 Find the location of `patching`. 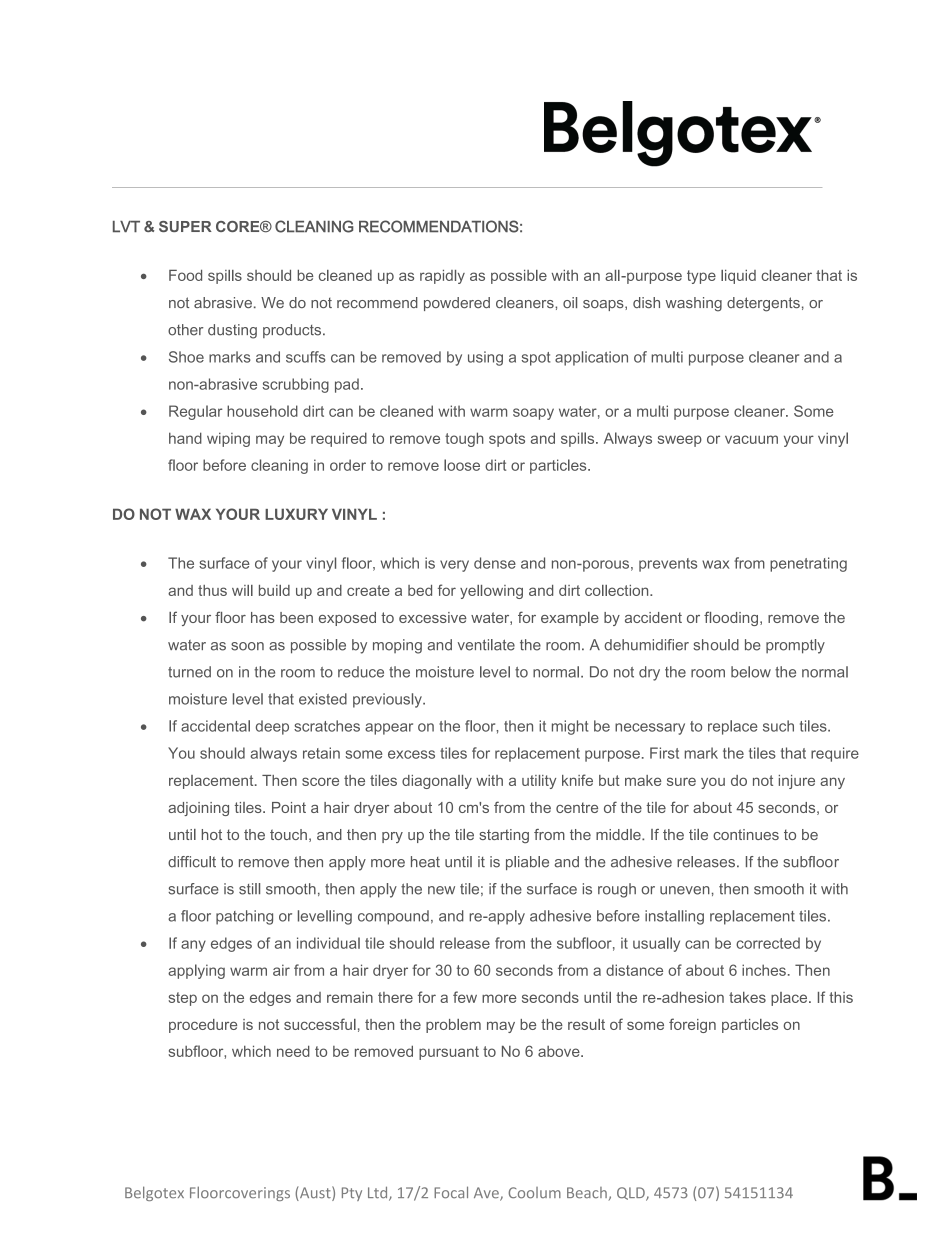

patching is located at coordinates (244, 917).
